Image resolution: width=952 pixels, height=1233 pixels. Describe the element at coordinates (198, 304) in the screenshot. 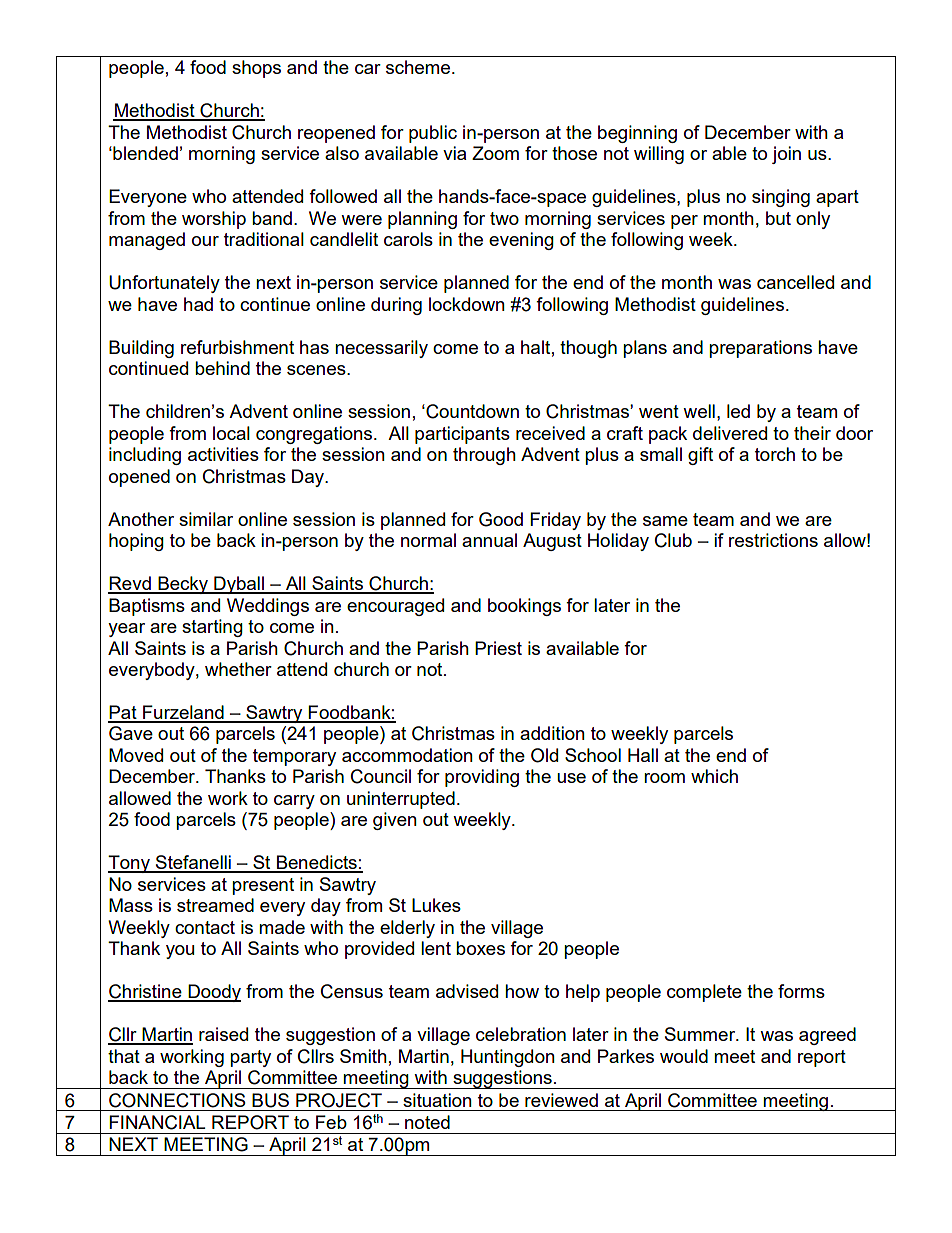

I see `had` at that location.
